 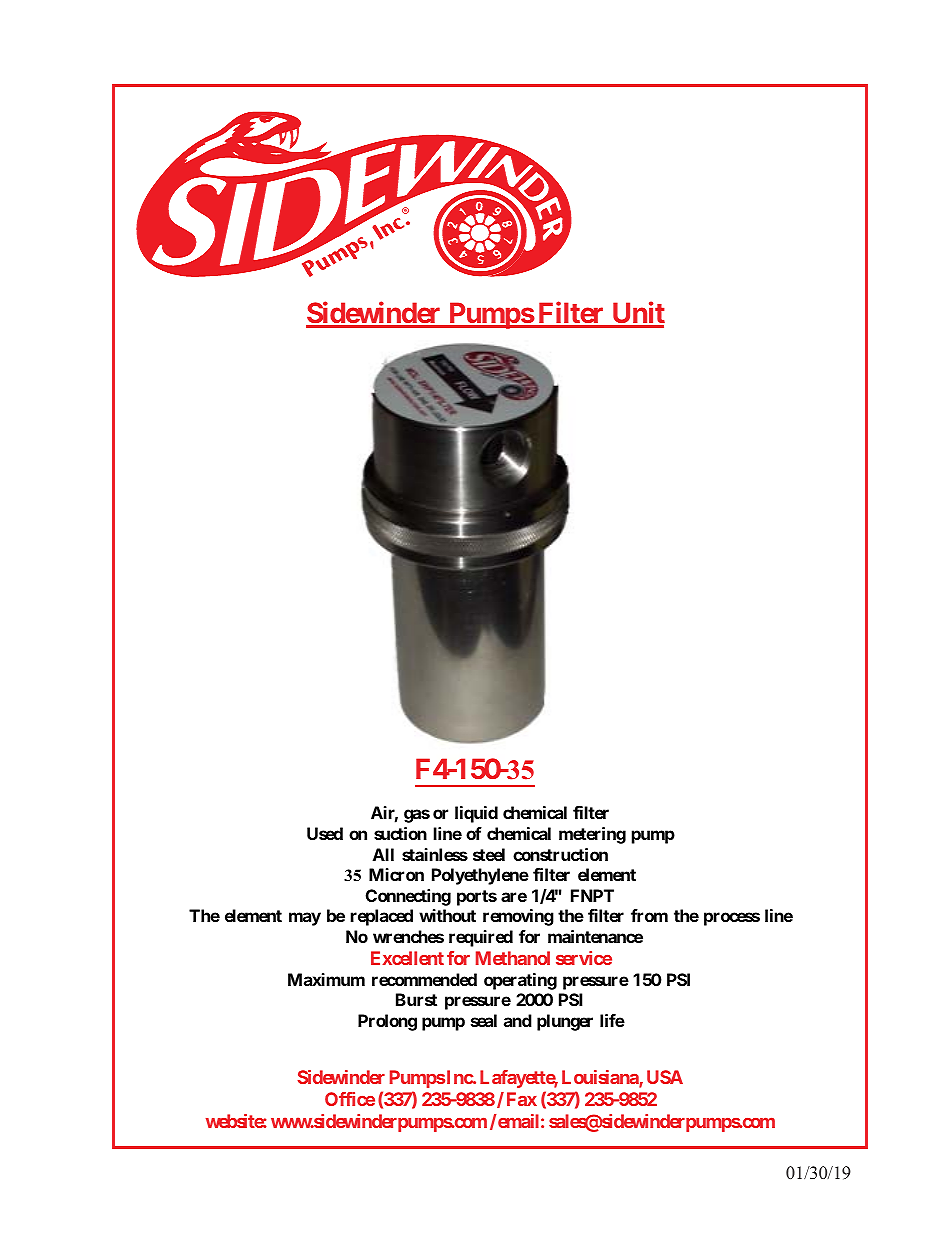 What do you see at coordinates (637, 314) in the screenshot?
I see `Unit` at bounding box center [637, 314].
